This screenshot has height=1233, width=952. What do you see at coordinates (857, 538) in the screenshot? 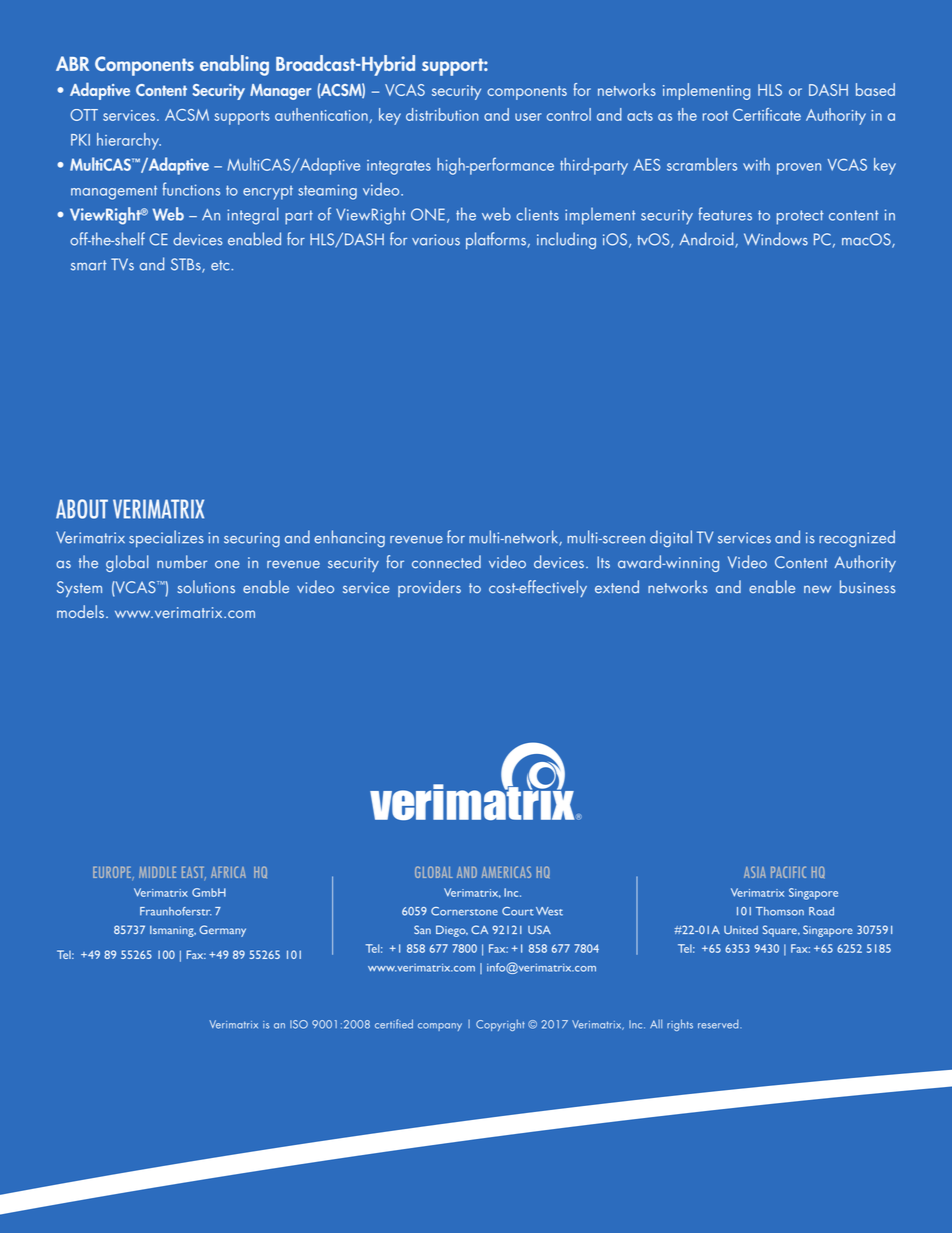
I see `recognized` at bounding box center [857, 538].
